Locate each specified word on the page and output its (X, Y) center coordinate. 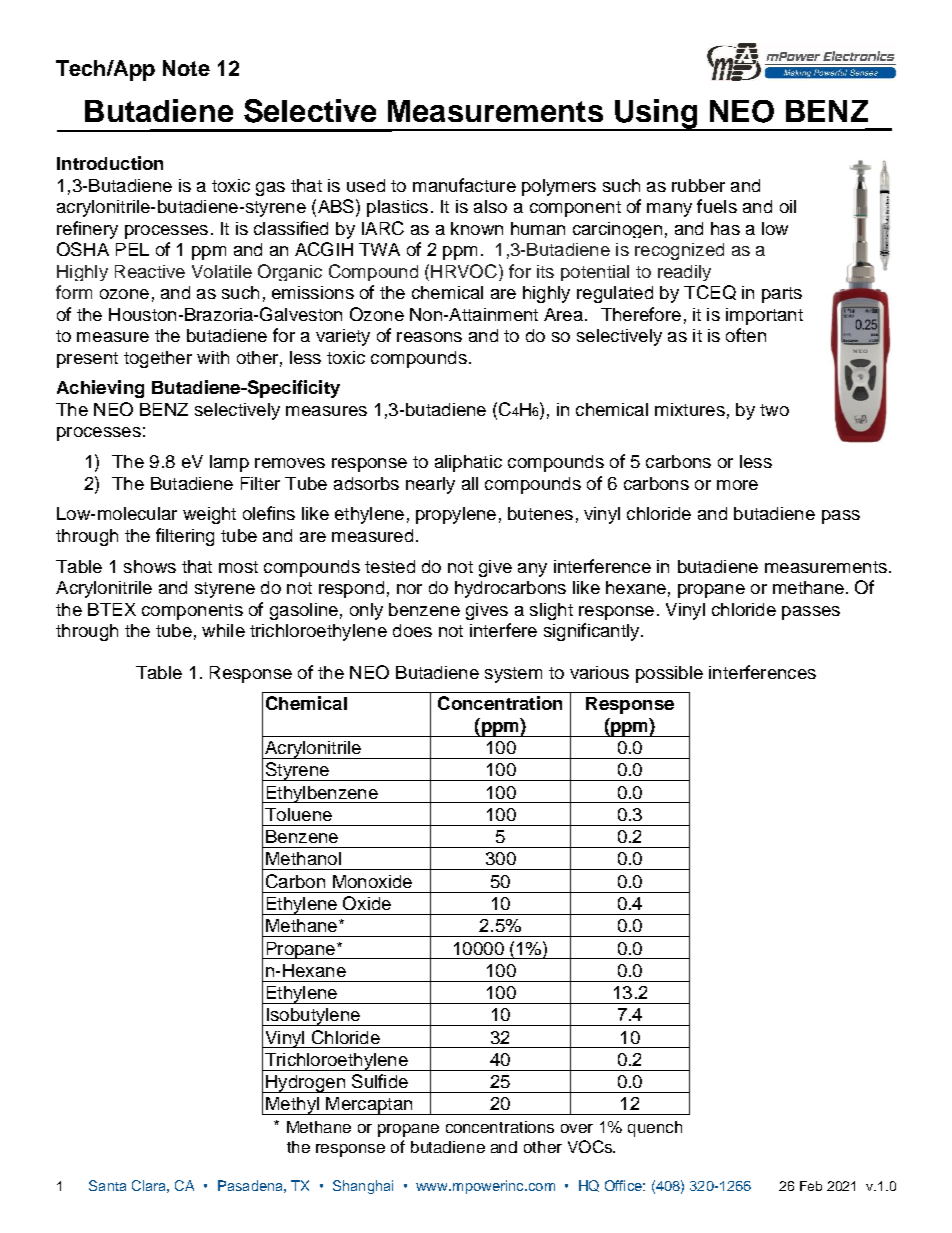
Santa (107, 1185)
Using (656, 115)
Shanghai (363, 1187)
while (223, 630)
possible (669, 674)
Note (186, 68)
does (412, 630)
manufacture (464, 185)
